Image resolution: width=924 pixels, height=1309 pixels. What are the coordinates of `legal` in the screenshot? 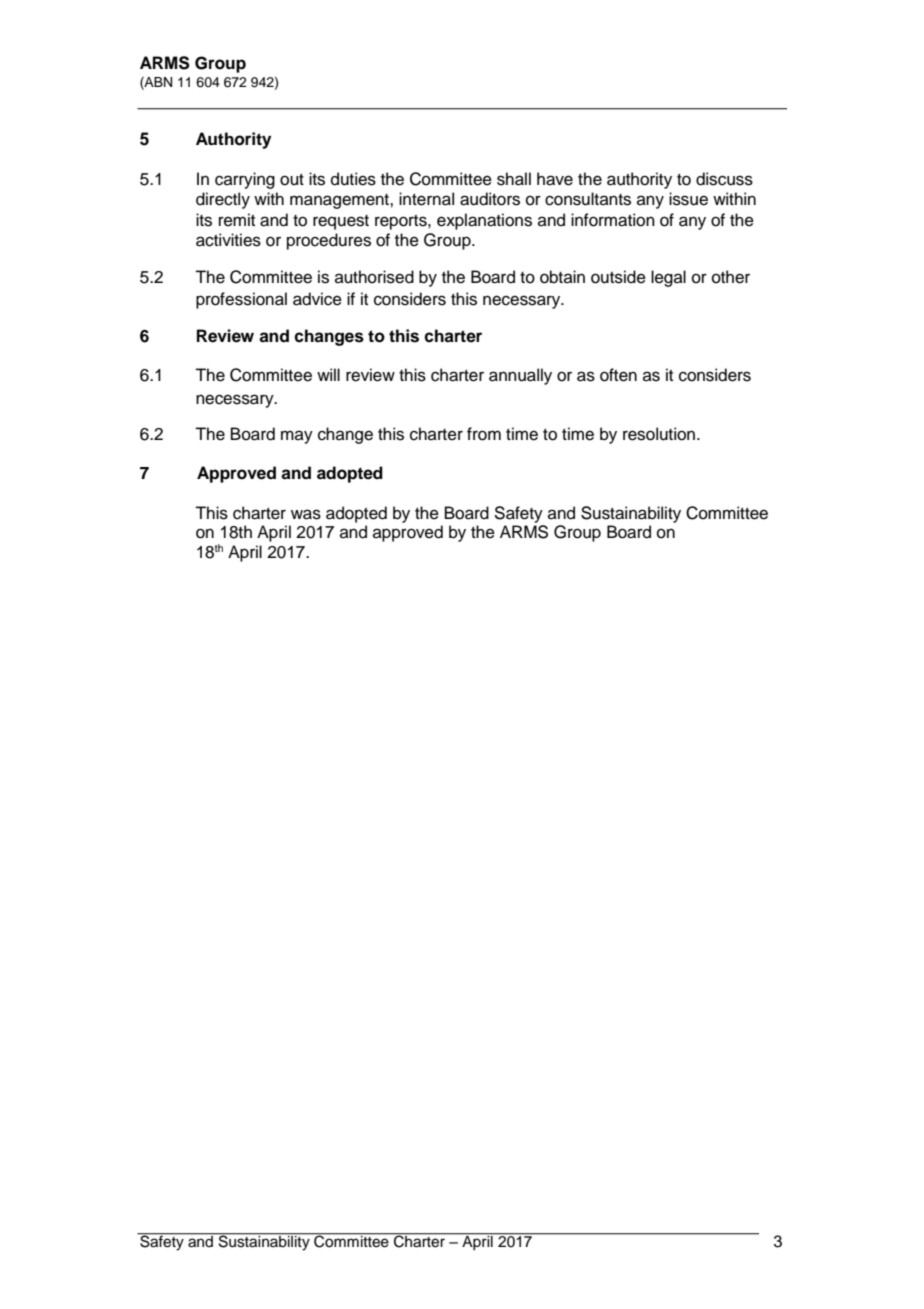 It's located at (668, 278).
